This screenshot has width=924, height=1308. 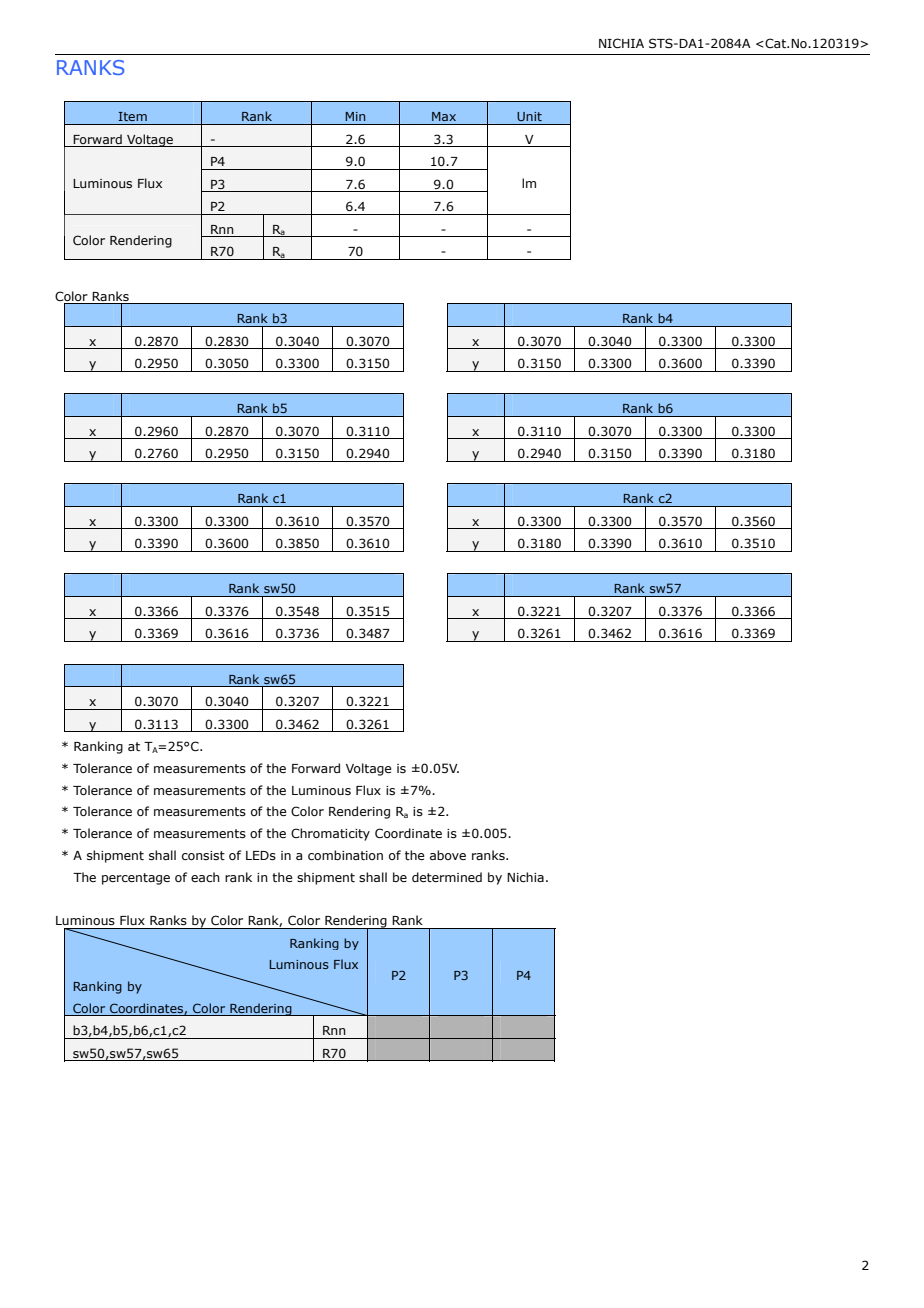 What do you see at coordinates (205, 877) in the screenshot?
I see `each` at bounding box center [205, 877].
